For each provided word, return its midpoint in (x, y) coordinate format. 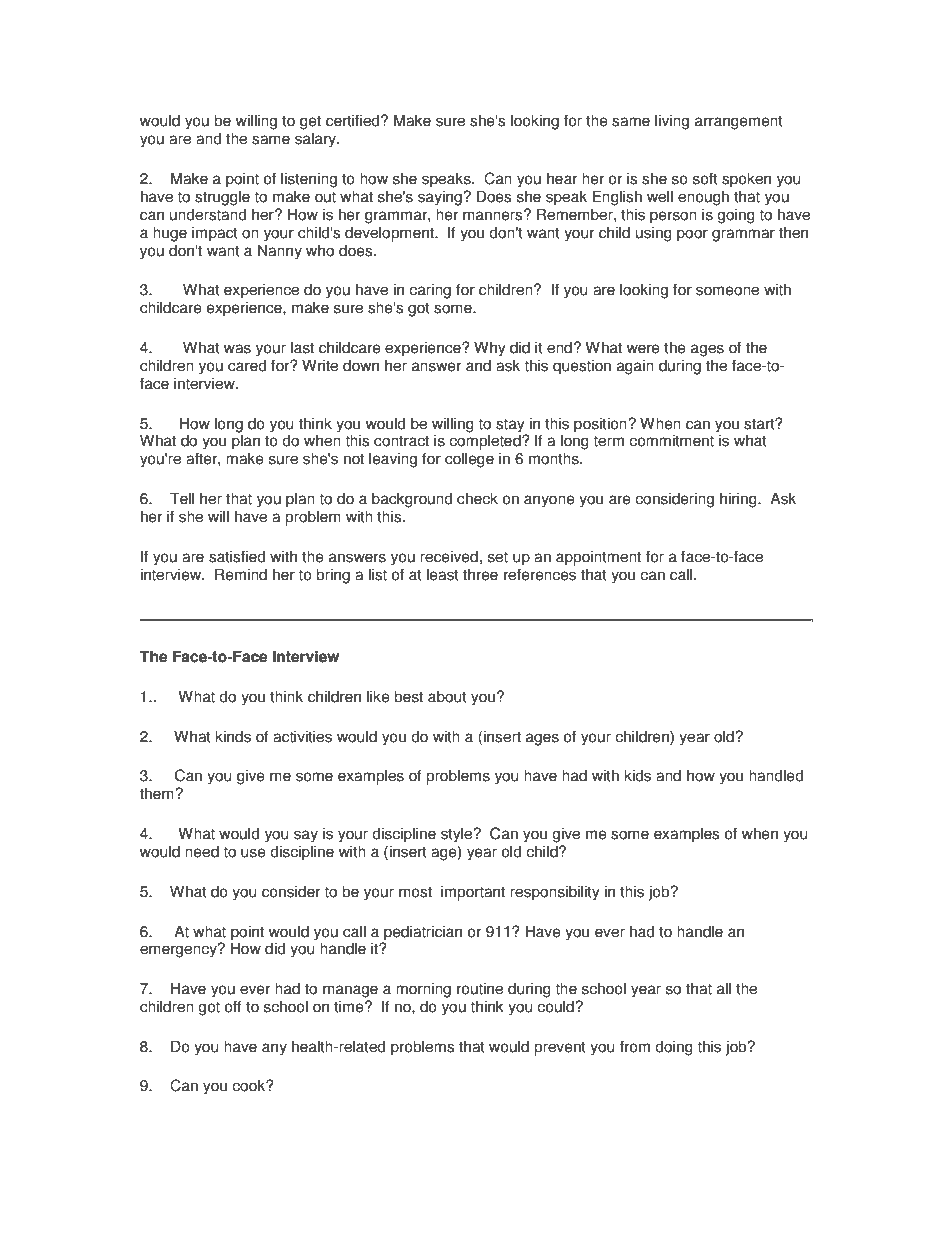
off (233, 1006)
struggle (222, 198)
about (447, 696)
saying (441, 198)
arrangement (739, 122)
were (643, 349)
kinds (233, 736)
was (237, 349)
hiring (739, 500)
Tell (182, 498)
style (457, 835)
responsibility (555, 893)
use (253, 853)
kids (637, 775)
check (477, 498)
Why (490, 349)
